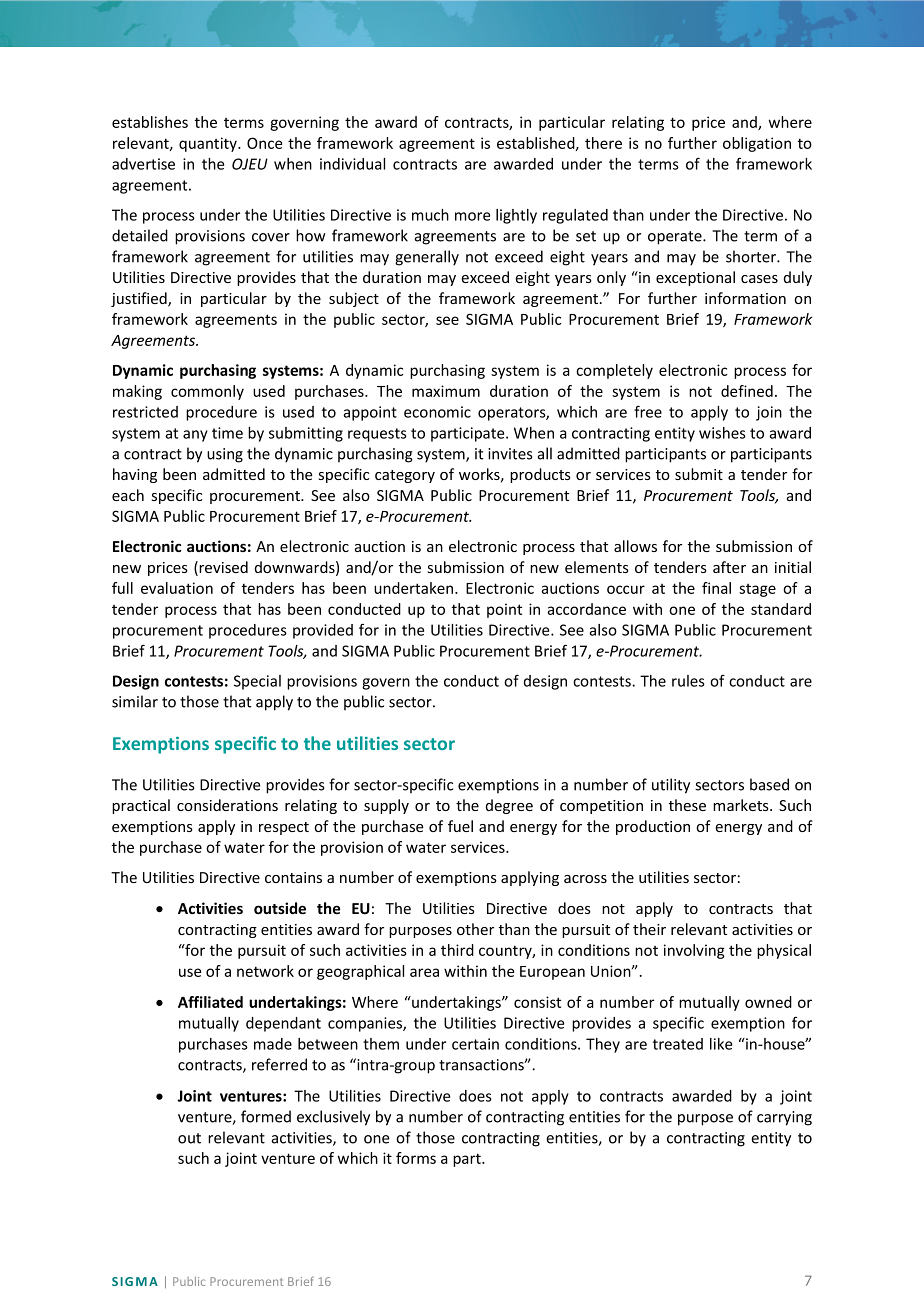  What do you see at coordinates (446, 391) in the screenshot?
I see `maximum` at bounding box center [446, 391].
